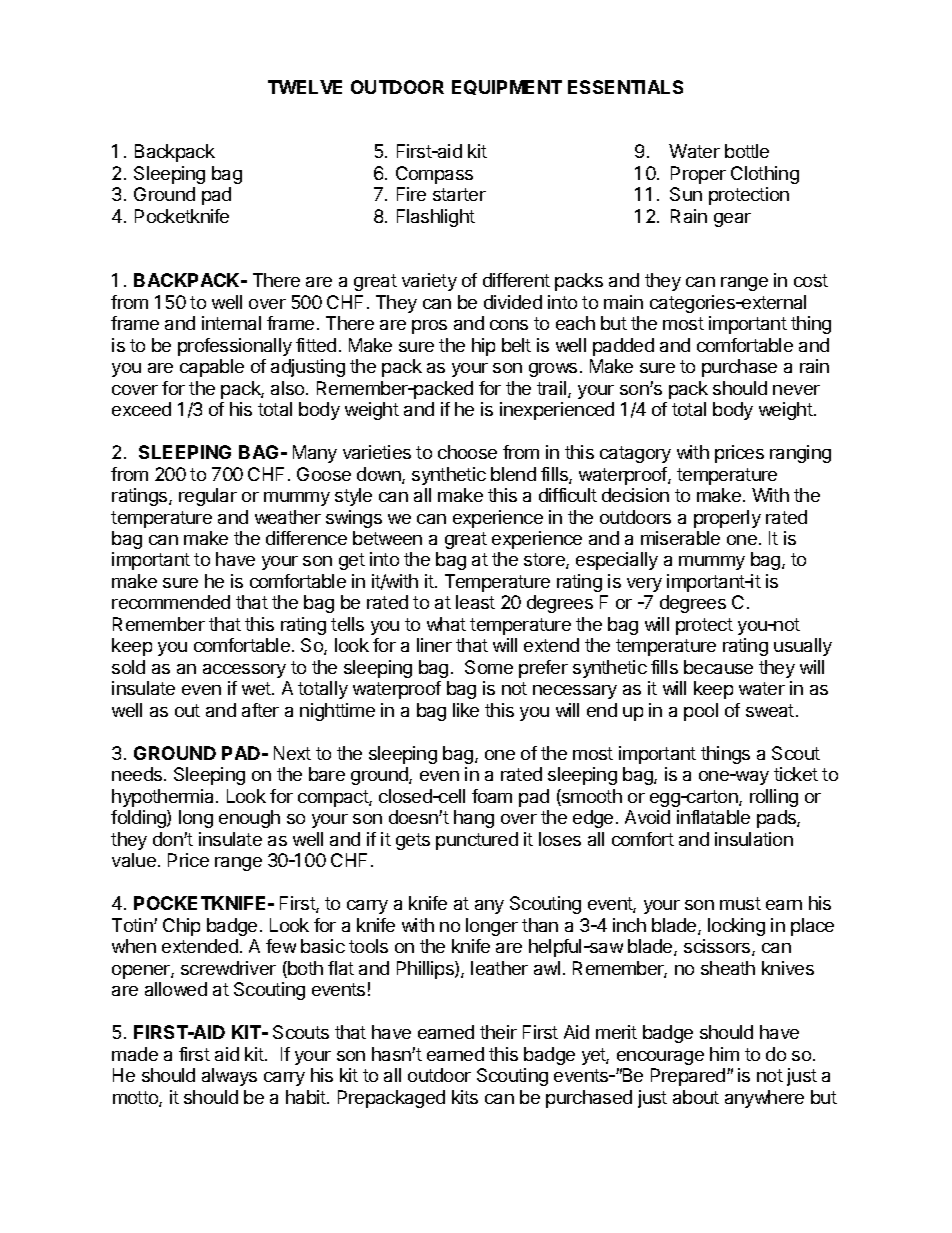 This page has width=952, height=1233. I want to click on very, so click(644, 585).
